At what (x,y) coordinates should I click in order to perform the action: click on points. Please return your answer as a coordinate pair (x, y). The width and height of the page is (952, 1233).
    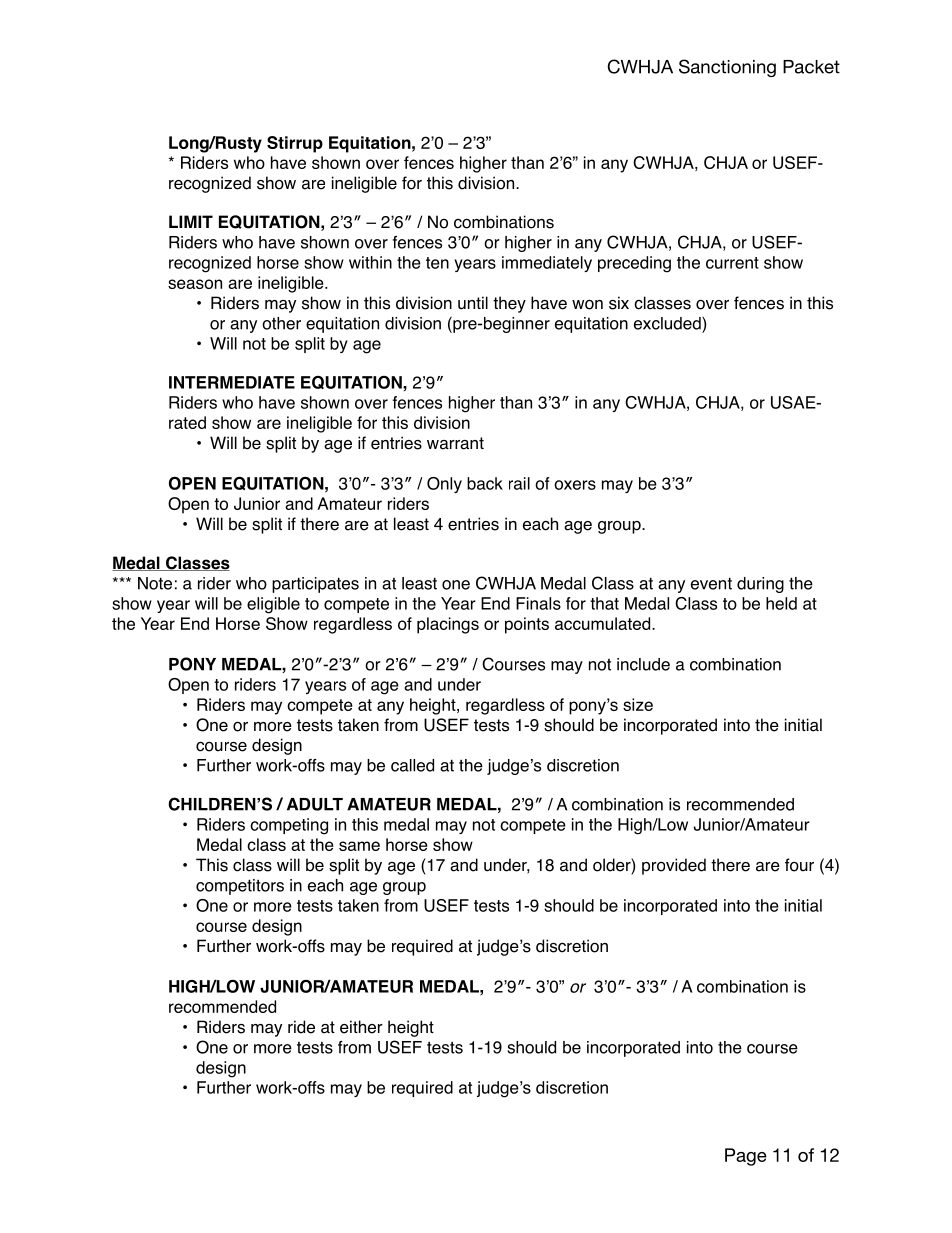
    Looking at the image, I should click on (527, 625).
